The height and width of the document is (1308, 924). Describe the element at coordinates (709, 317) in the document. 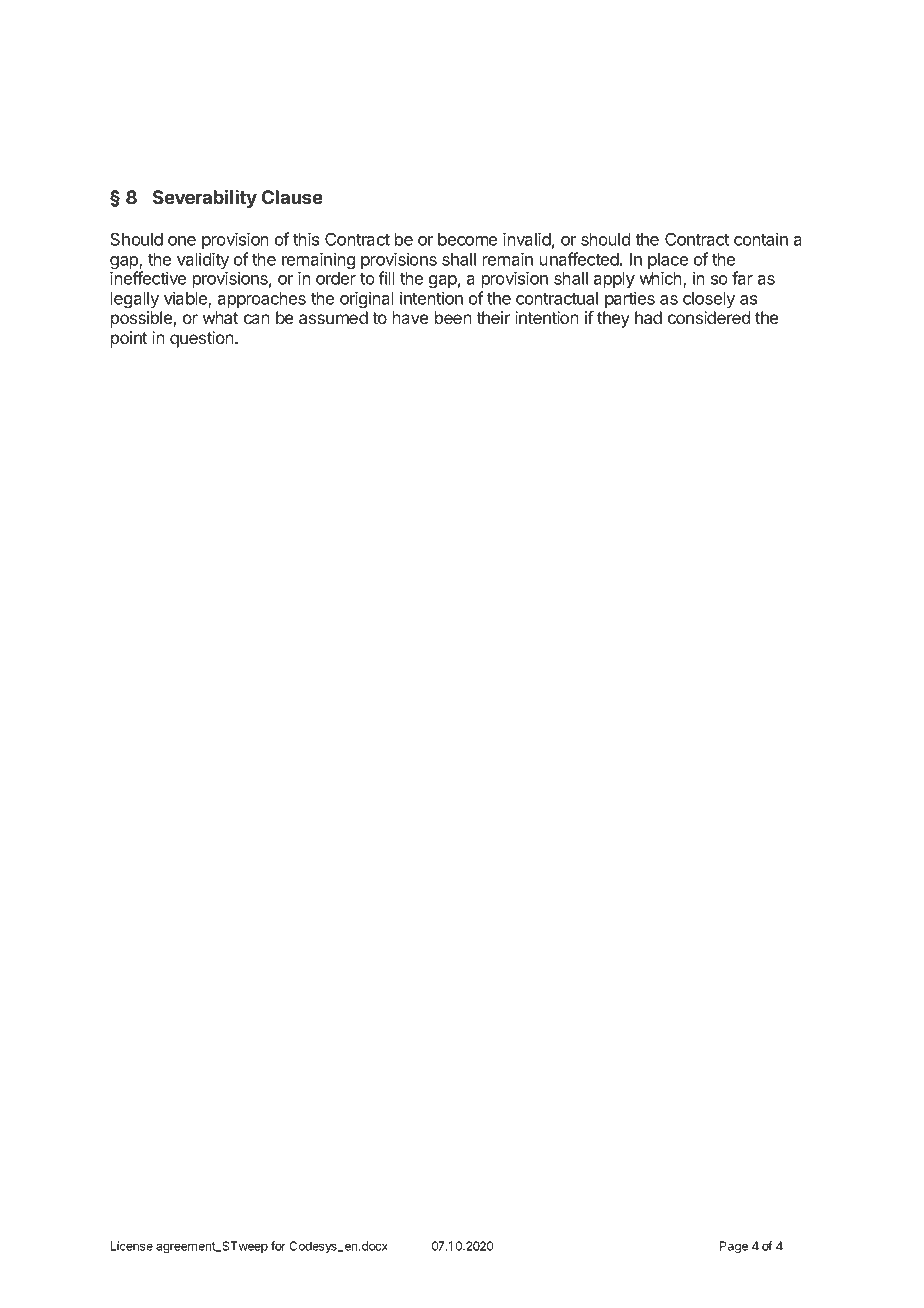

I see `considered` at that location.
